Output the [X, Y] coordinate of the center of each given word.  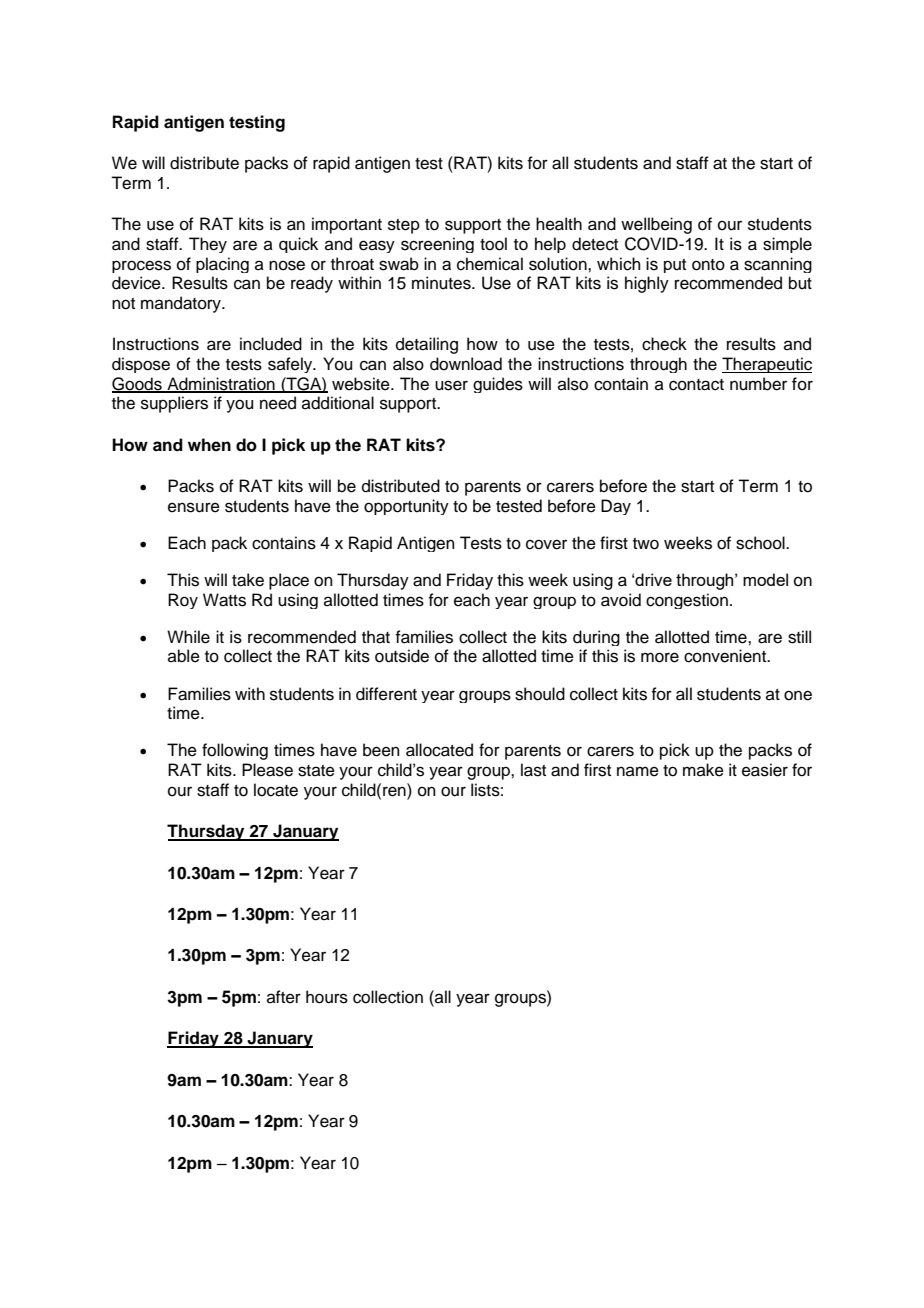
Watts [224, 600]
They [208, 245]
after [284, 997]
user [451, 385]
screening [437, 245]
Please [267, 770]
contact [696, 385]
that [376, 637]
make [703, 770]
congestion [687, 601]
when [209, 445]
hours [327, 997]
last [533, 770]
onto [708, 265]
